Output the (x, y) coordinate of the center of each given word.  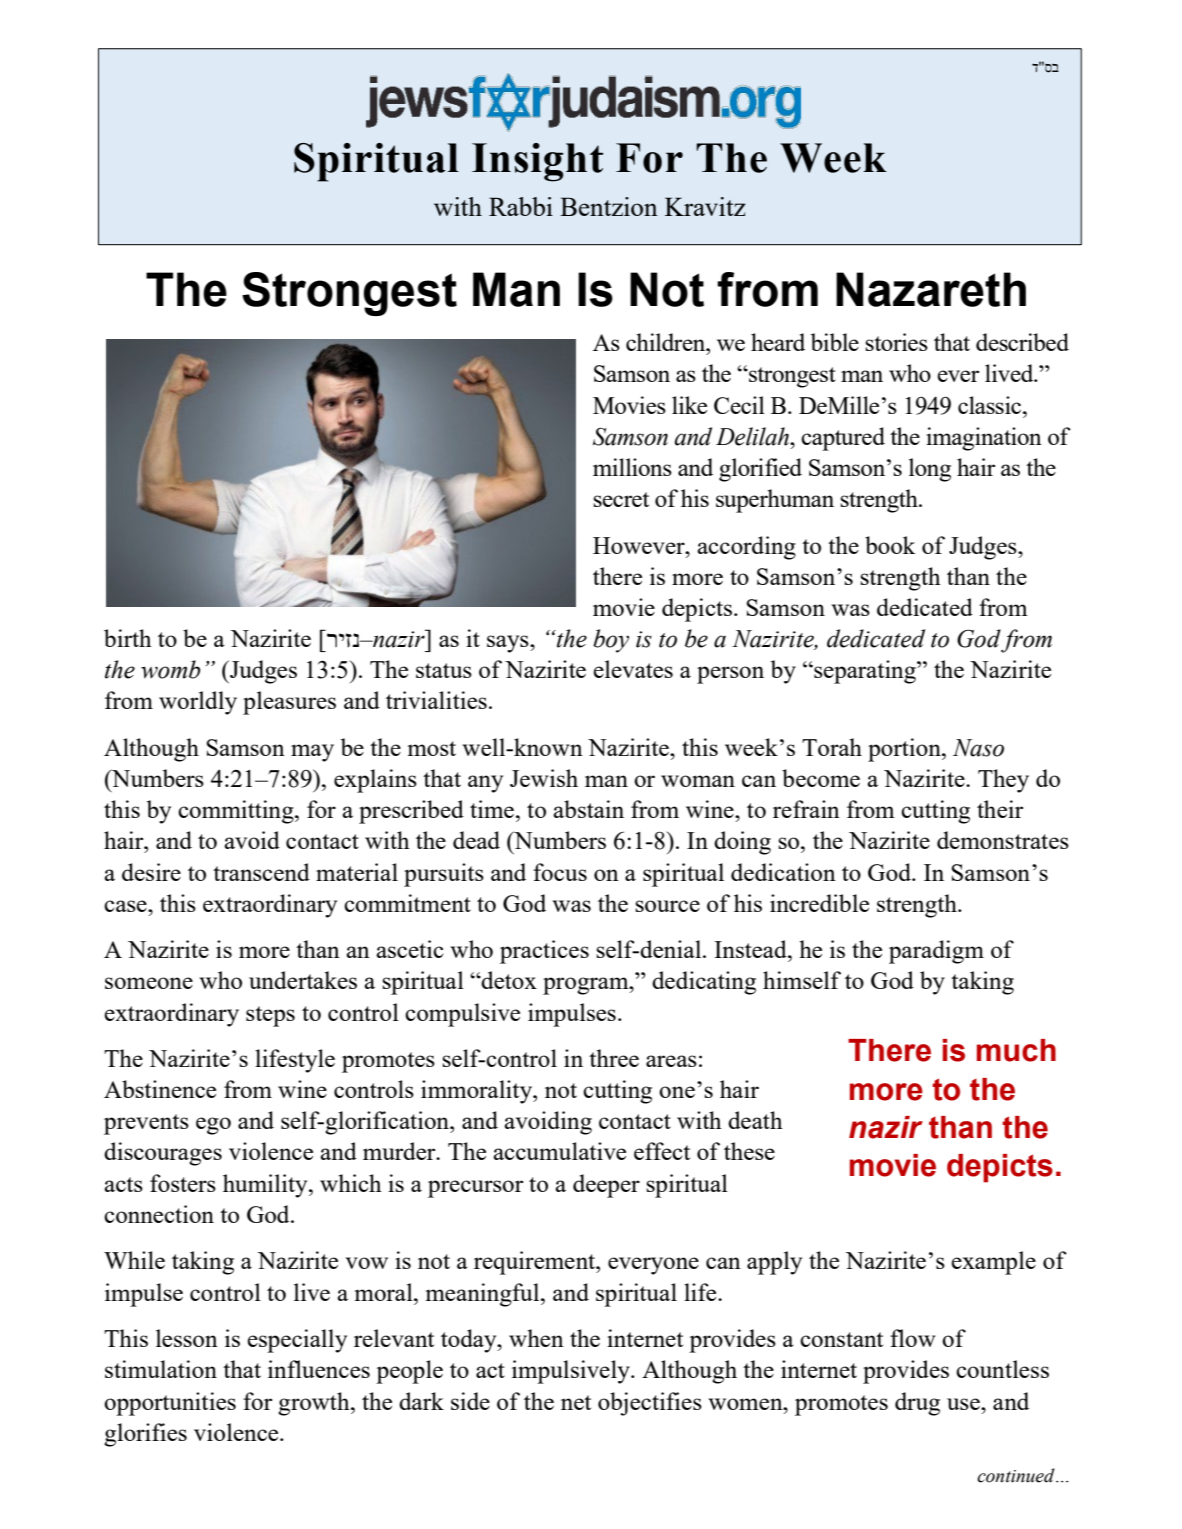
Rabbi (521, 206)
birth (128, 638)
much (1016, 1050)
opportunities (170, 1404)
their (1000, 809)
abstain (588, 809)
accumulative (559, 1151)
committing (237, 812)
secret (621, 499)
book (890, 545)
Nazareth (931, 289)
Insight (537, 162)
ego (213, 1126)
